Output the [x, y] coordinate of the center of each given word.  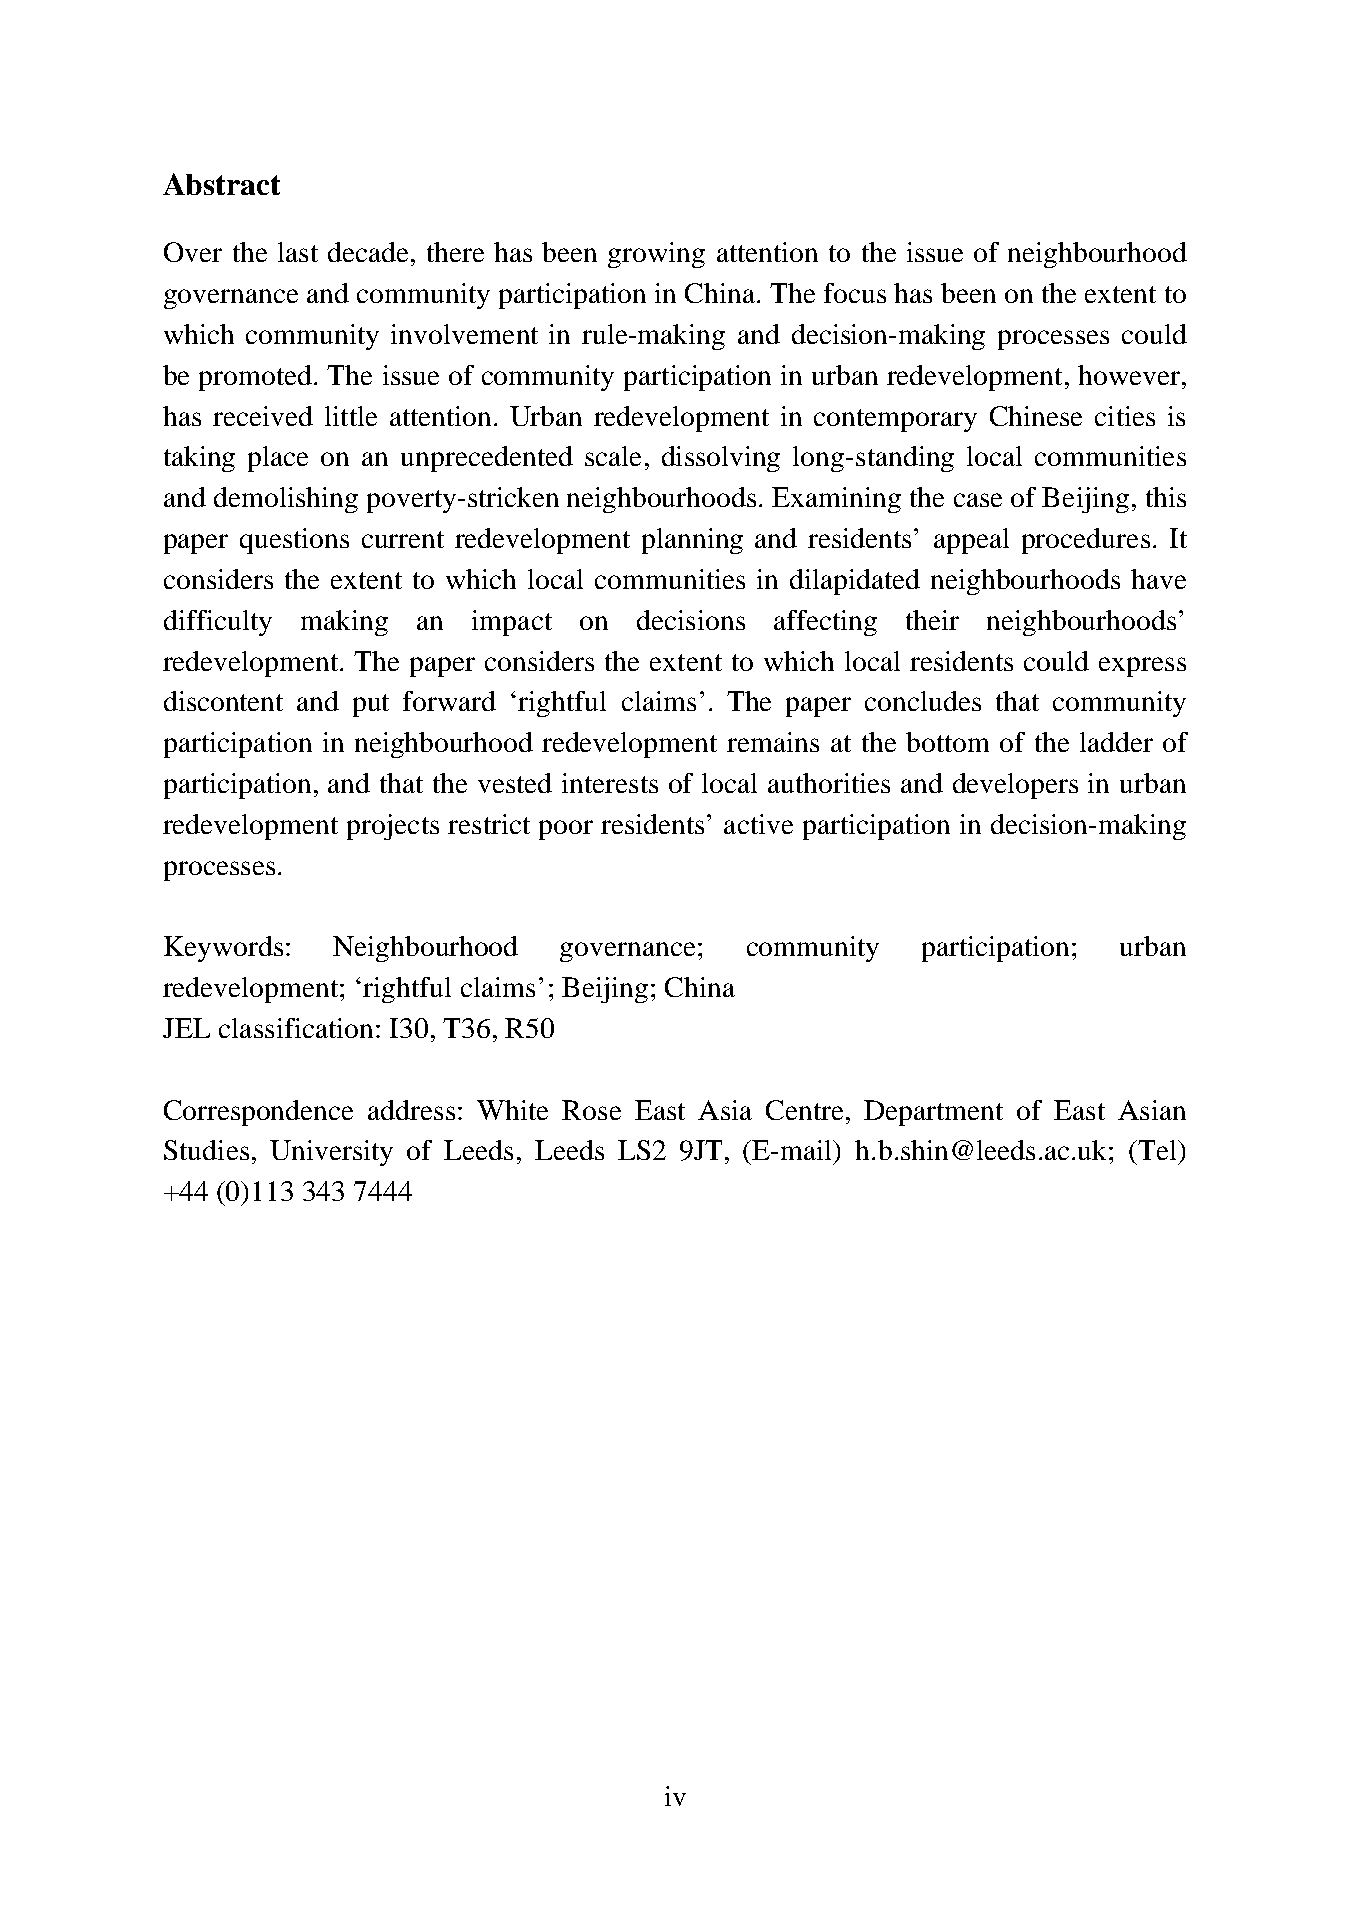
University [331, 1153]
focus [855, 293]
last [298, 252]
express [1142, 667]
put [371, 705]
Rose [591, 1110]
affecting [825, 623]
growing [656, 255]
